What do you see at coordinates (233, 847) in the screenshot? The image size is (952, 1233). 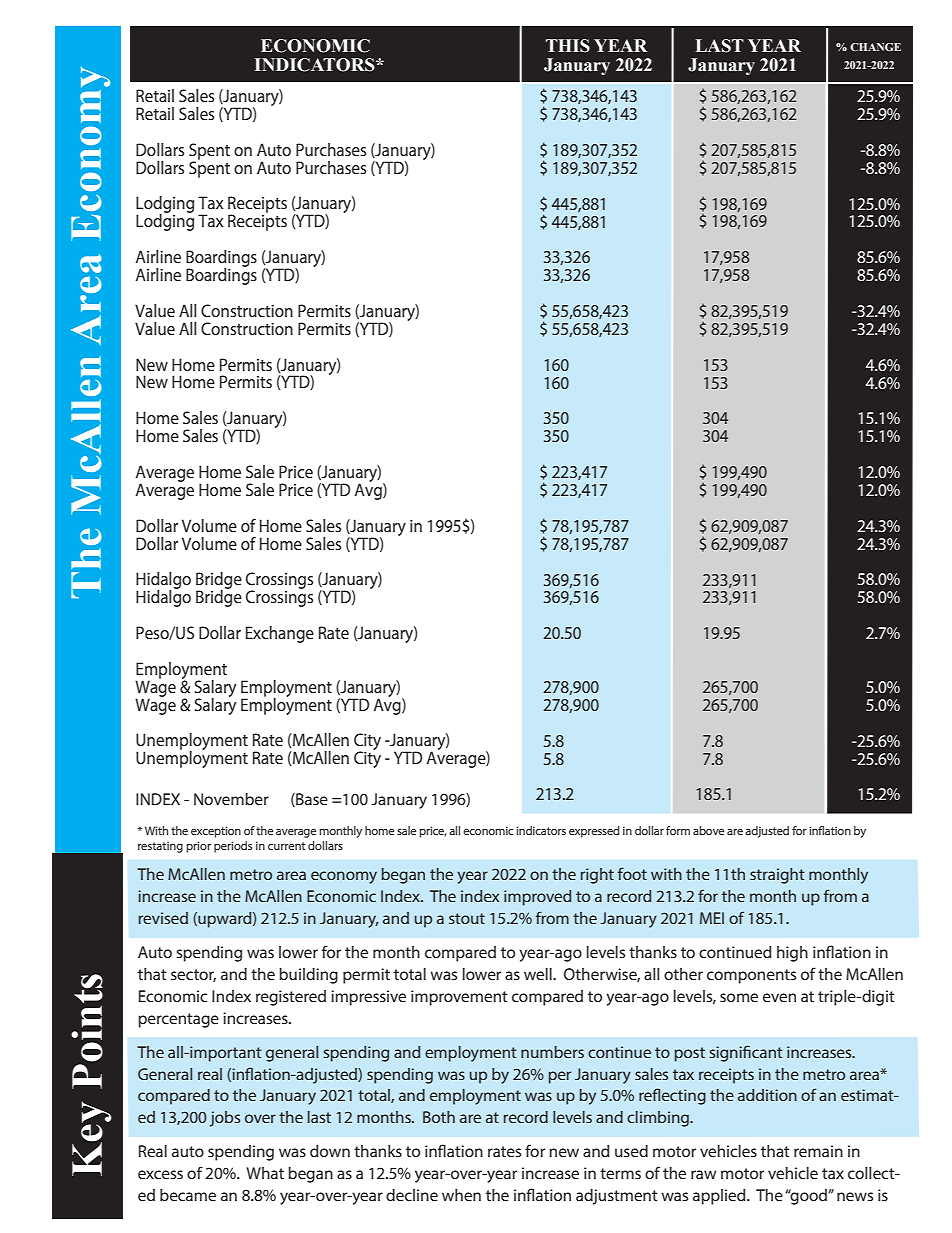 I see `periods` at bounding box center [233, 847].
